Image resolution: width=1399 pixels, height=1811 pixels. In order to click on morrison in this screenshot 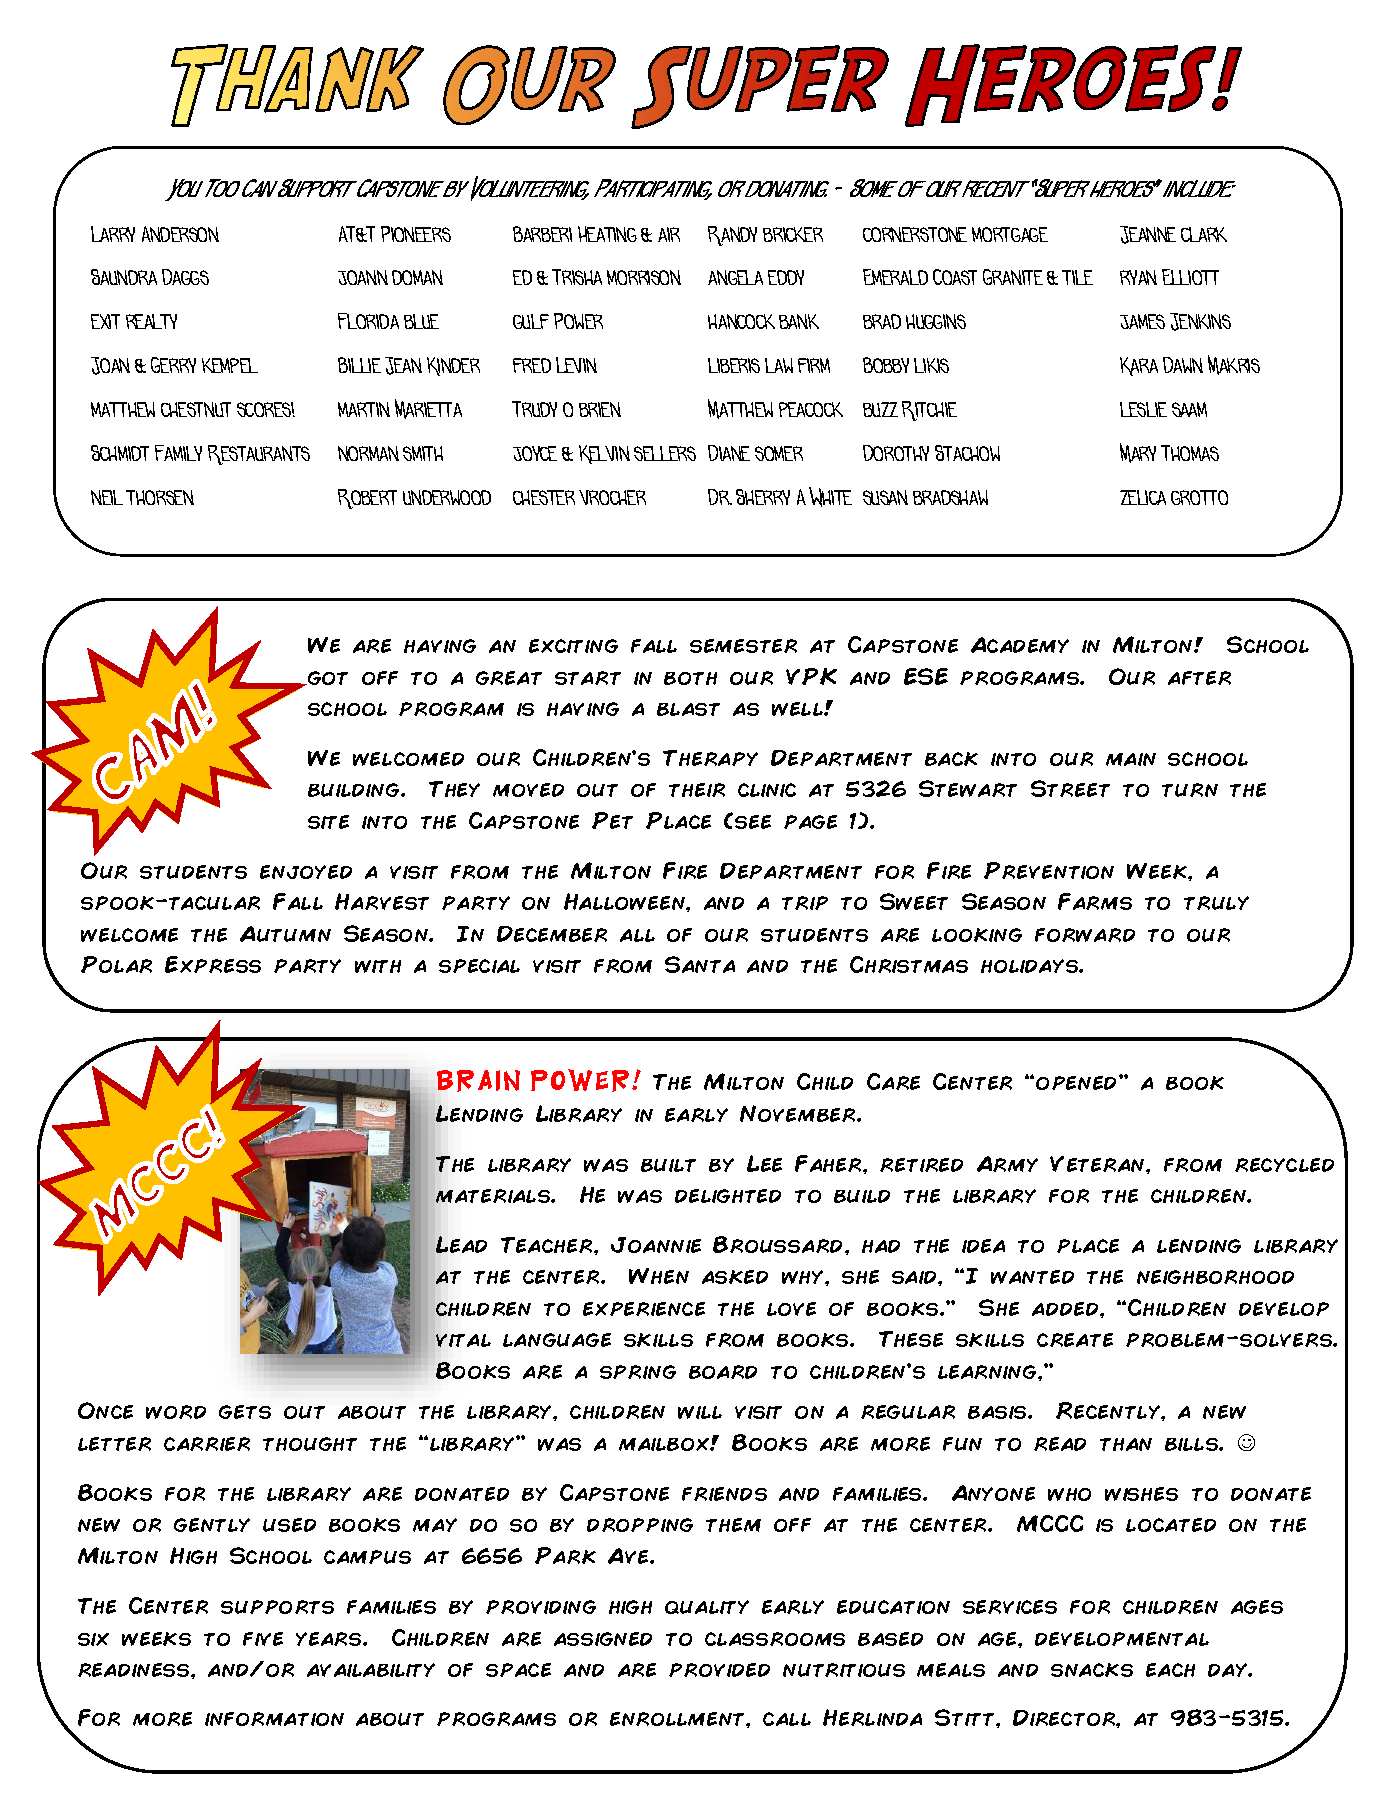, I will do `click(644, 277)`.
